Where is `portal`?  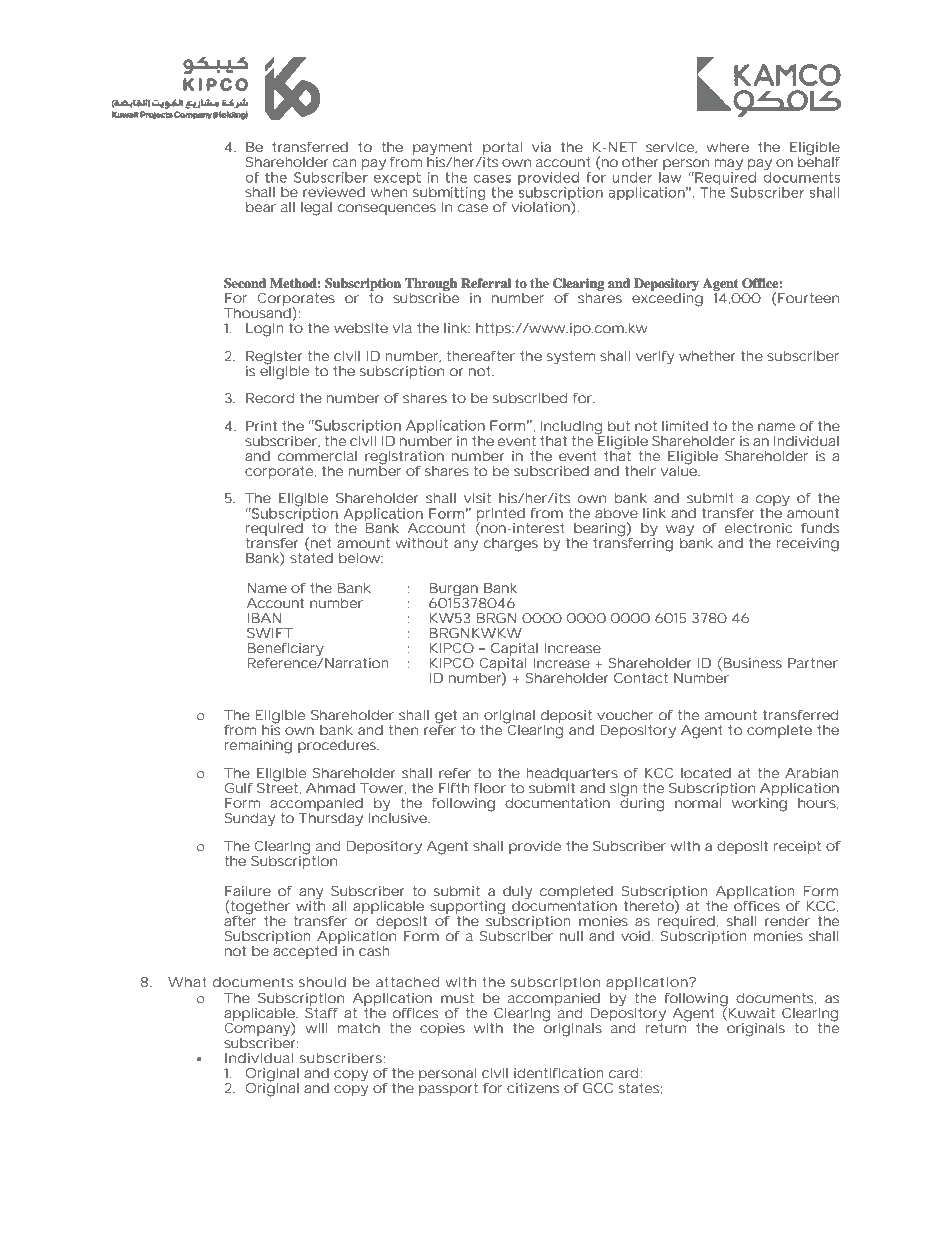 portal is located at coordinates (501, 150).
